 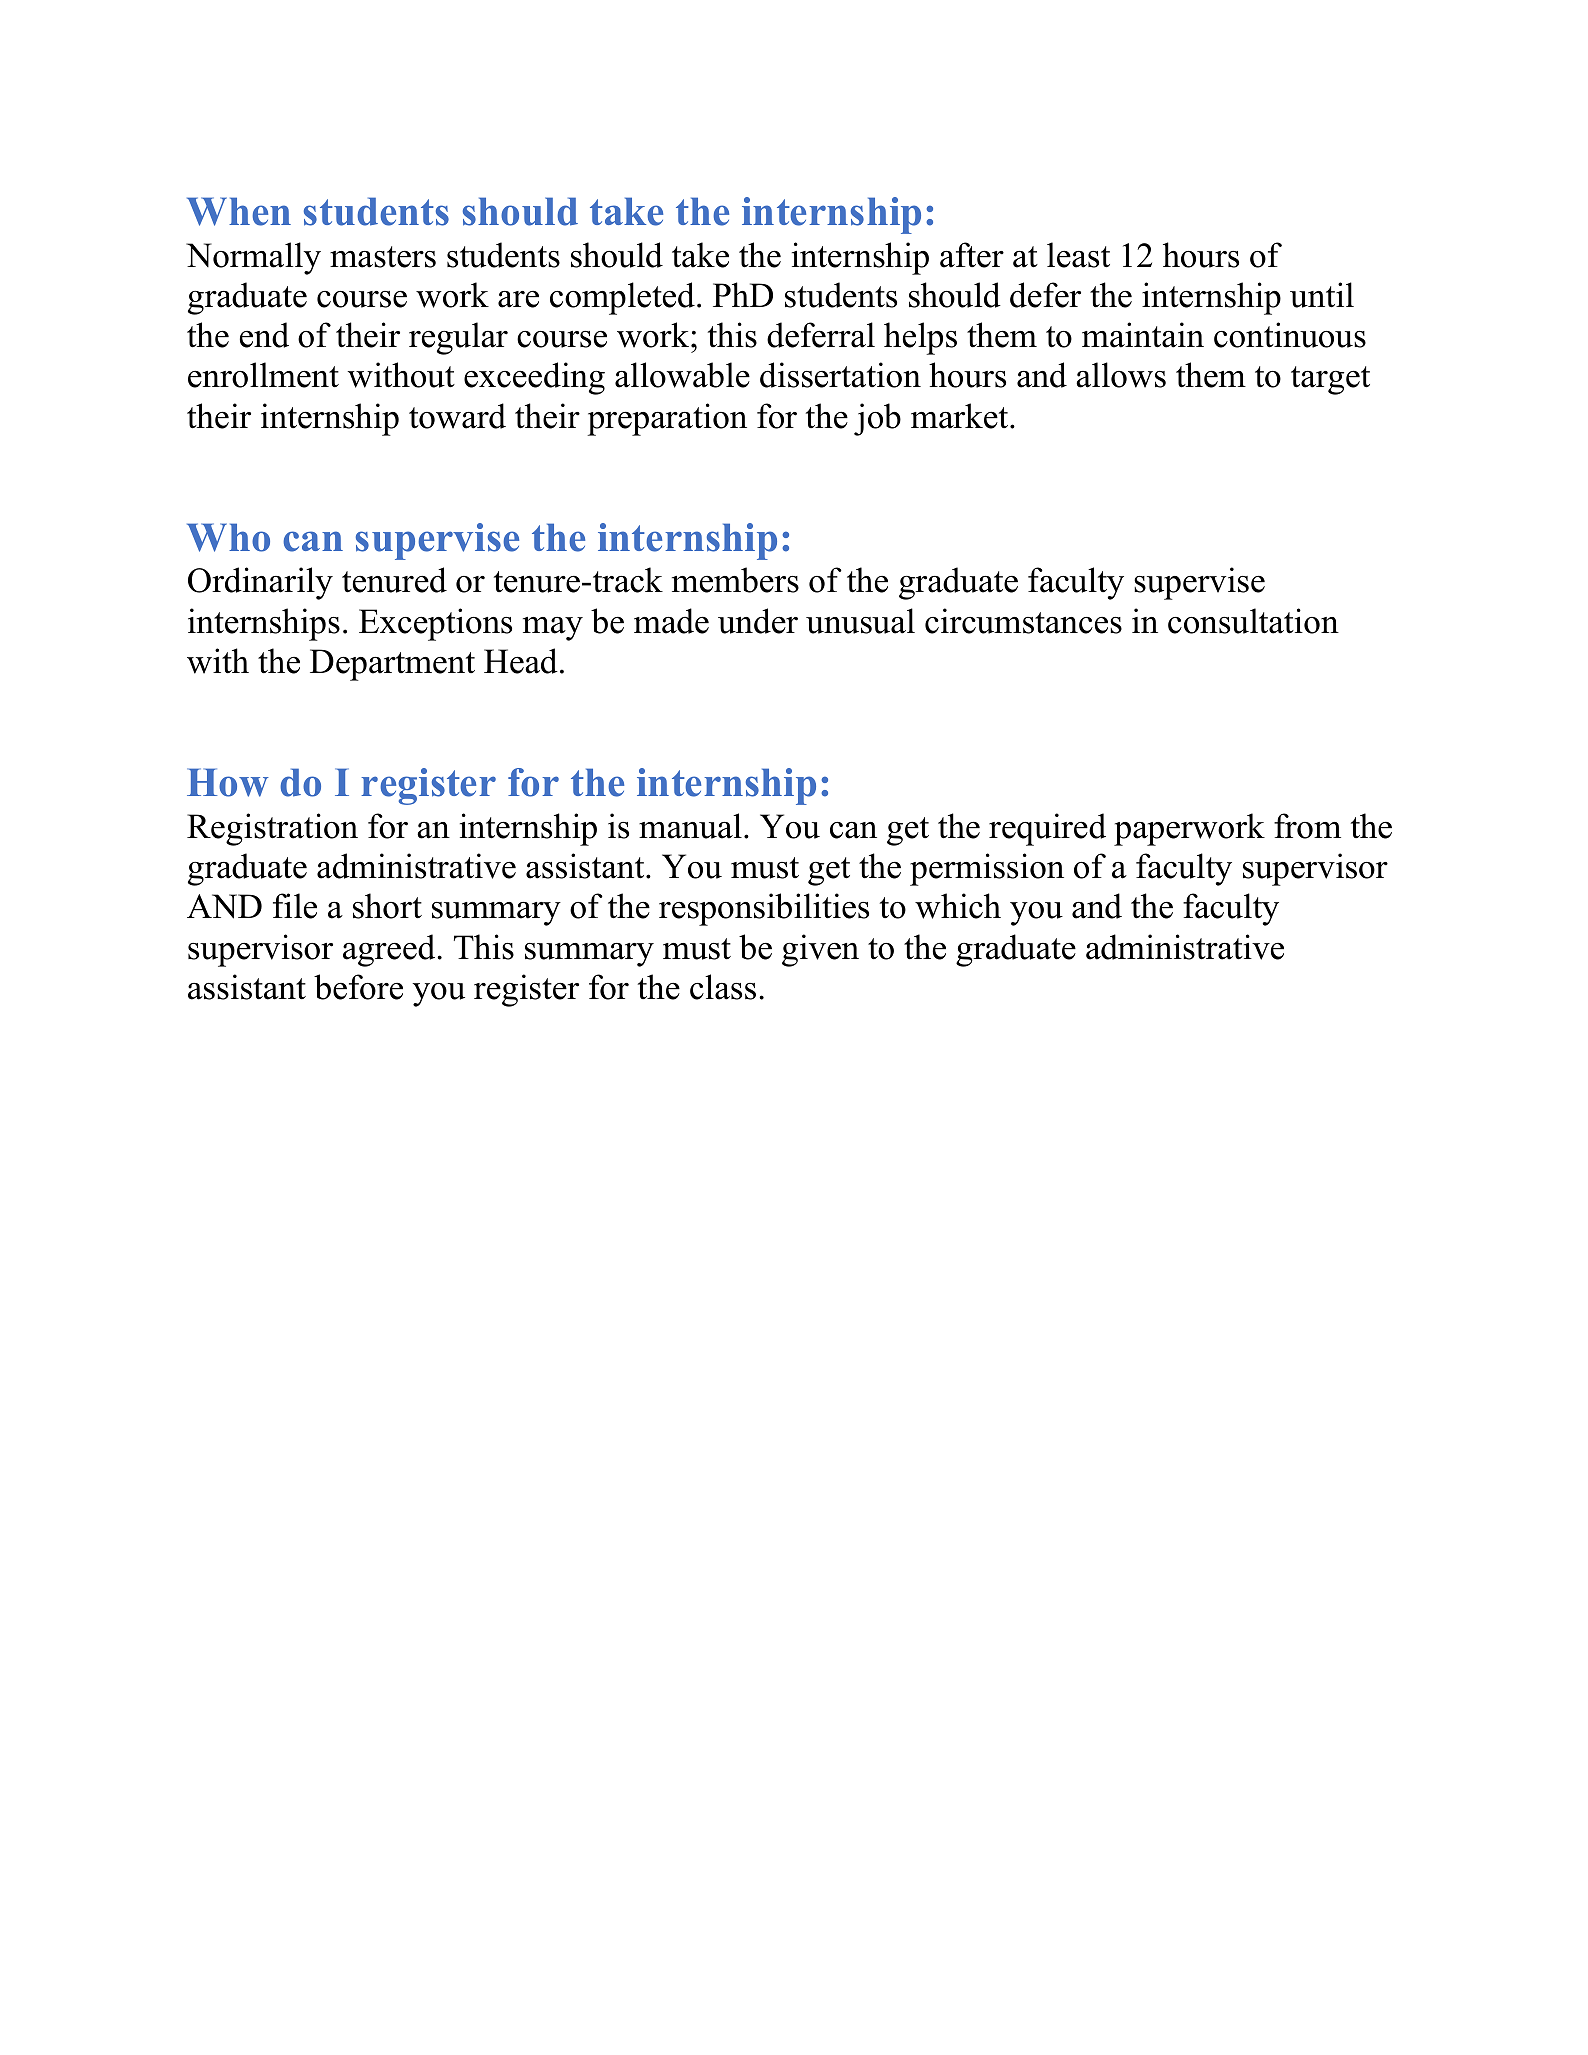 I want to click on under, so click(x=758, y=621).
